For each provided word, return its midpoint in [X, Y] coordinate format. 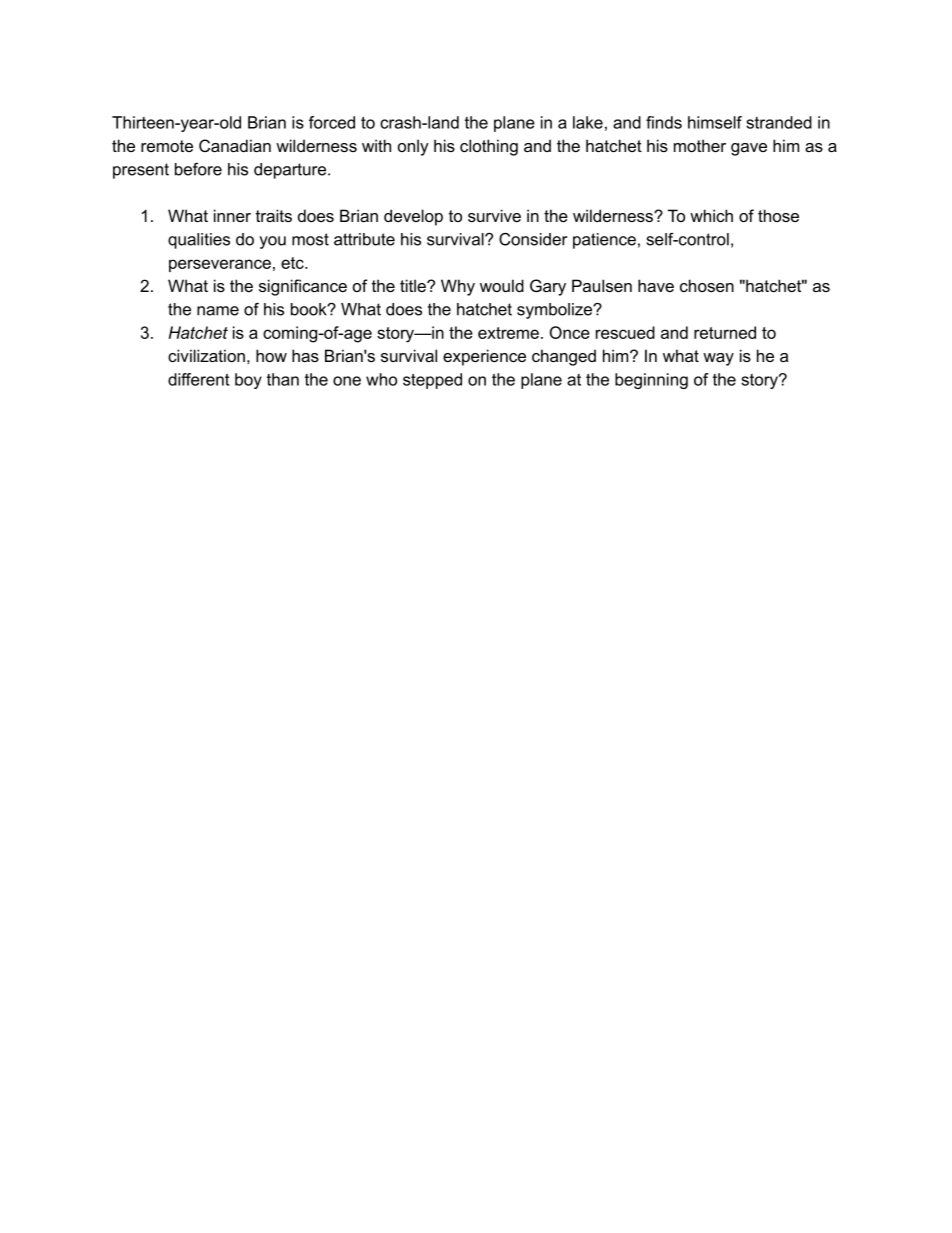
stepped [432, 381]
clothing [489, 147]
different [198, 379]
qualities [199, 241]
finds [664, 122]
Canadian [235, 145]
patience [604, 241]
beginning [651, 381]
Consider [533, 239]
